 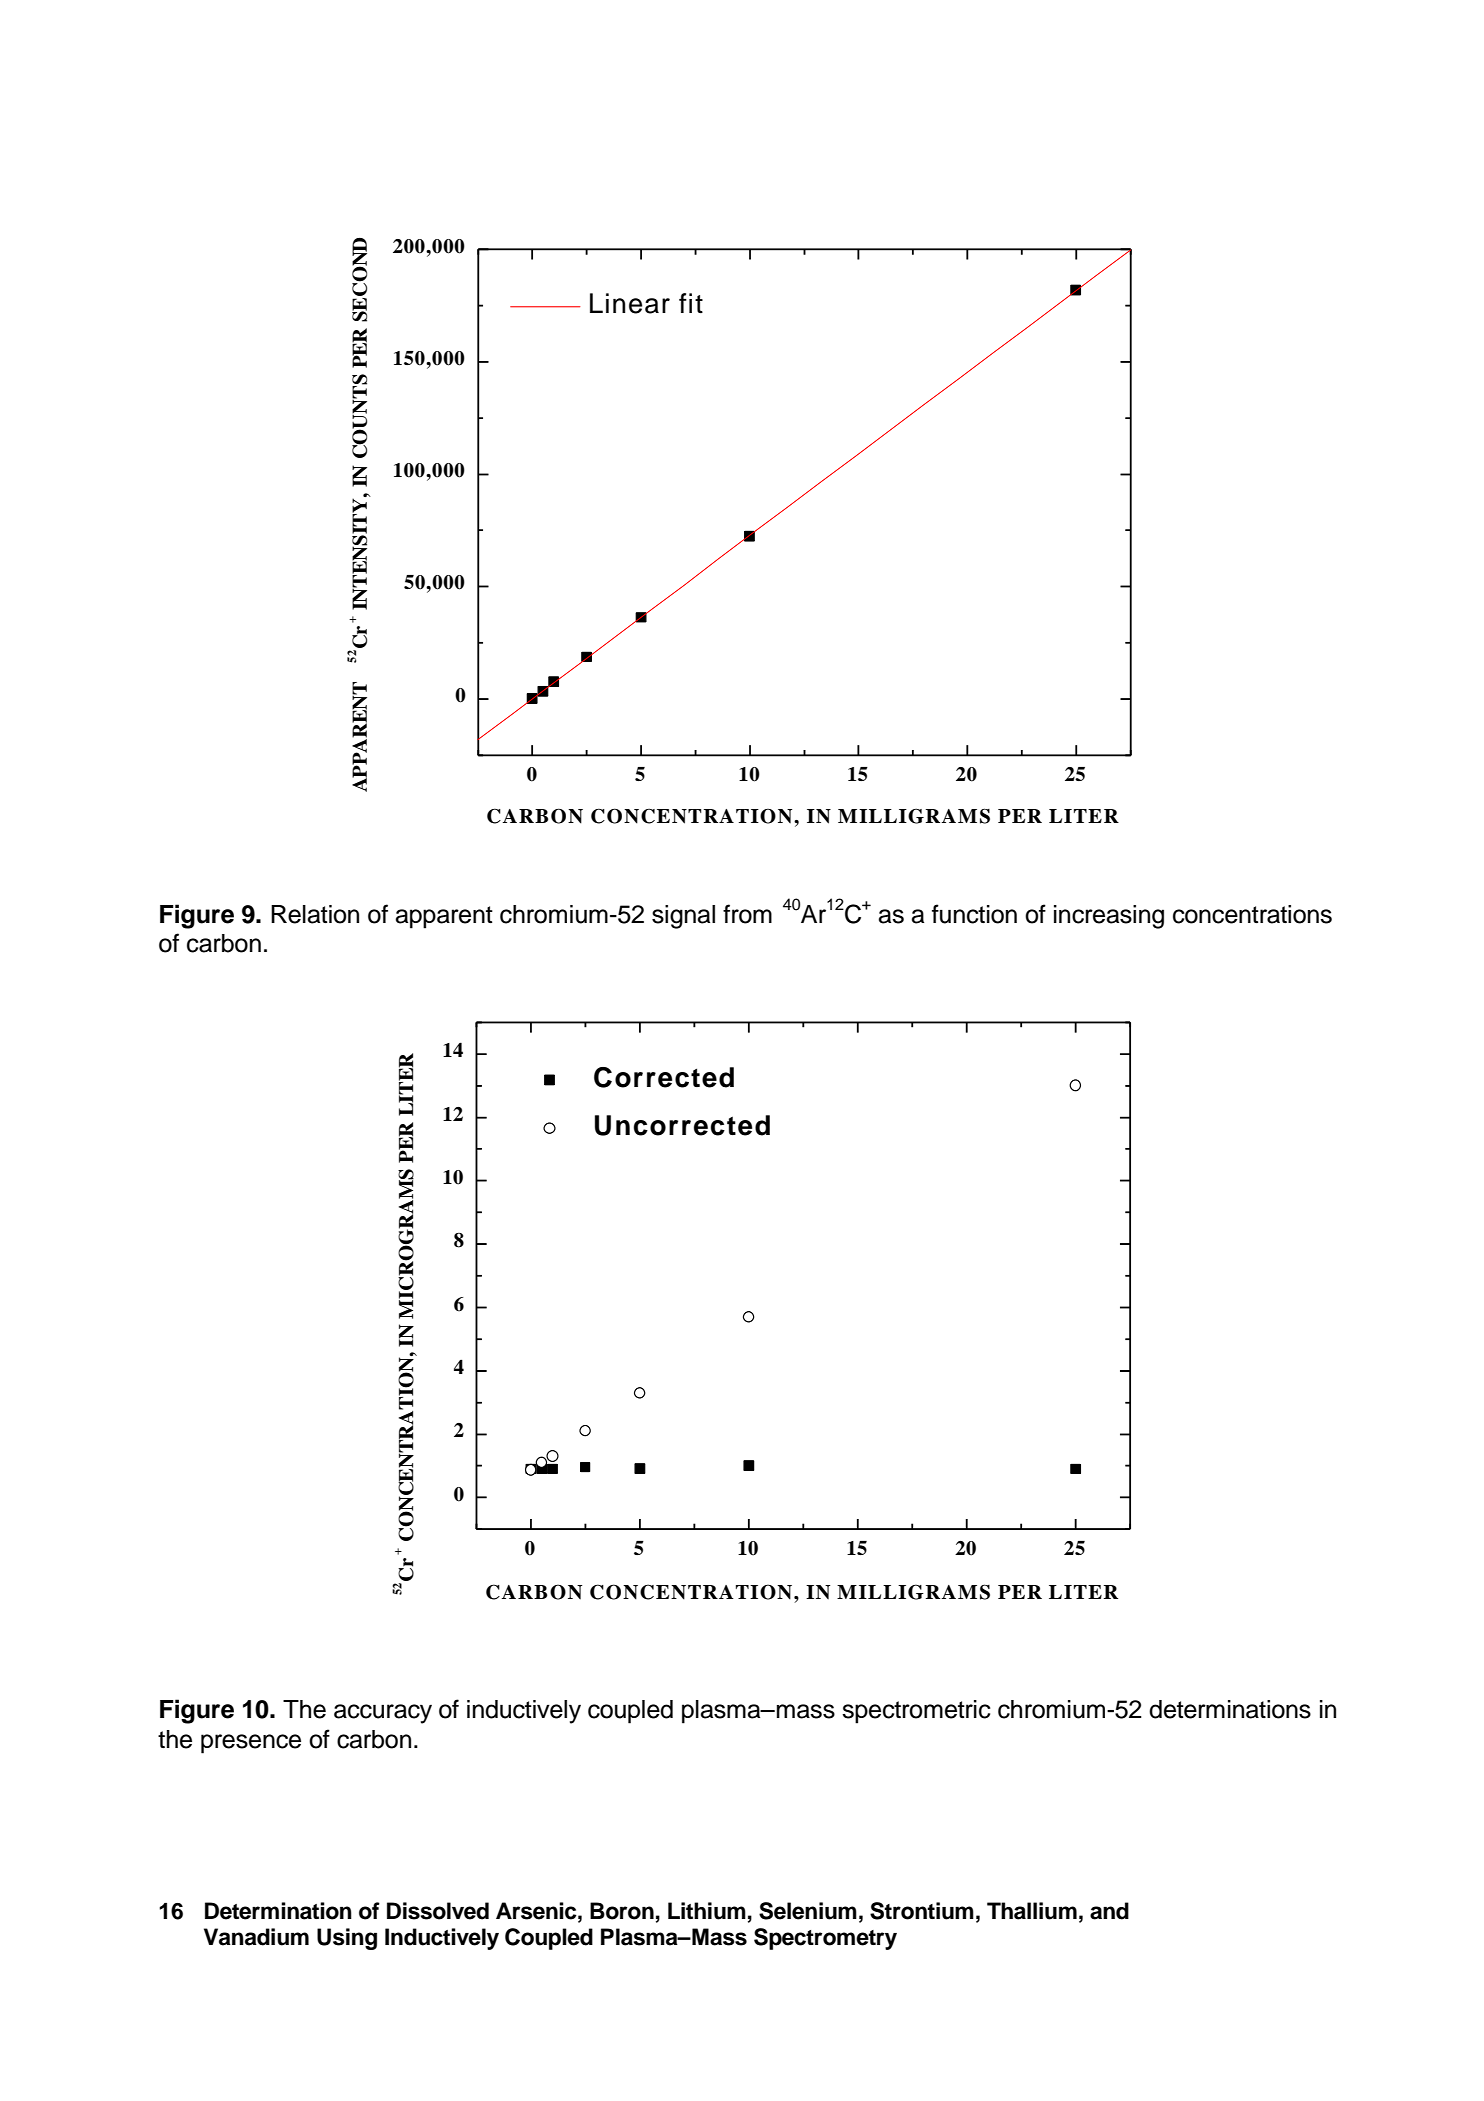 I want to click on Lithium, so click(x=707, y=1911).
